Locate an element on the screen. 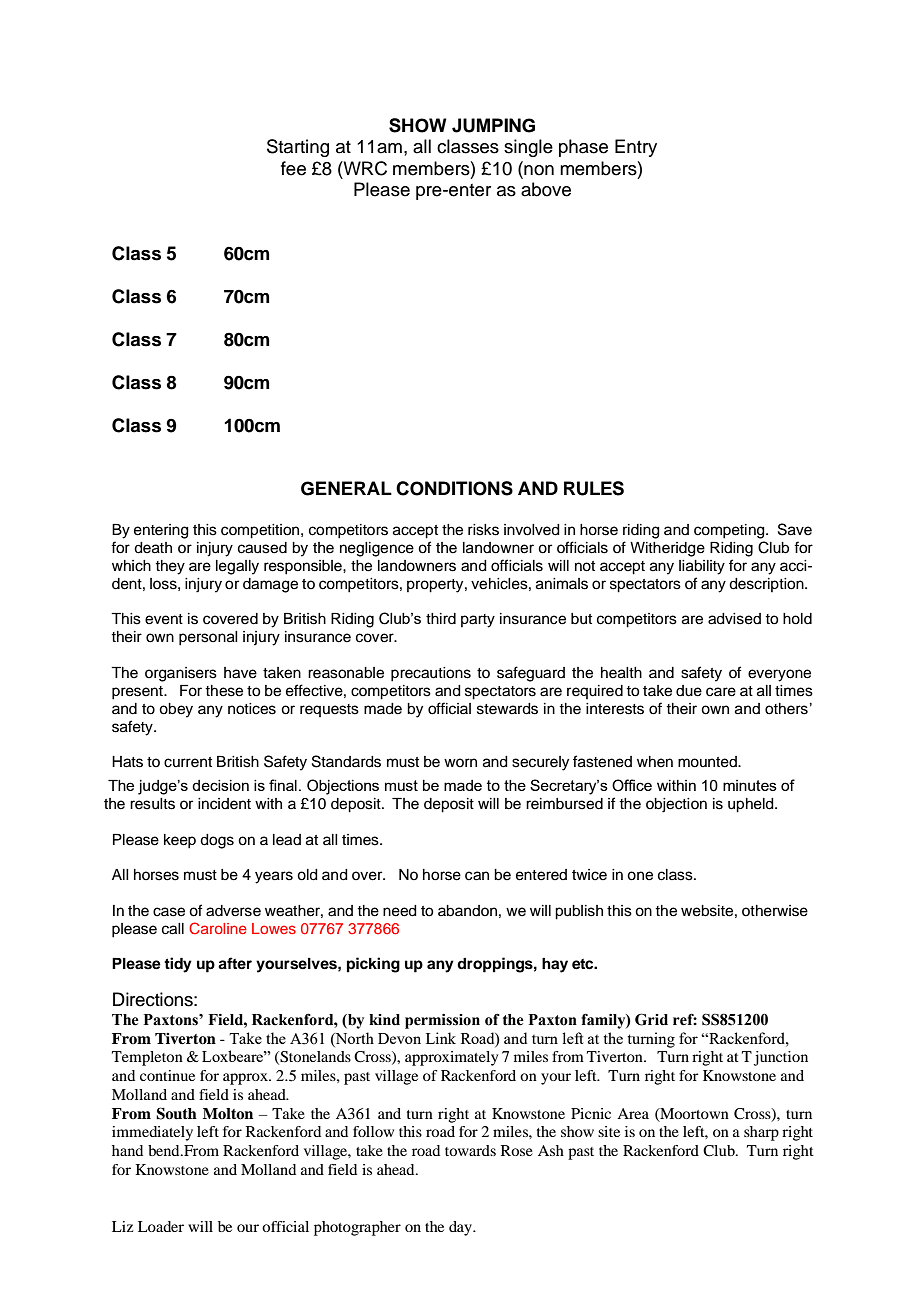 The height and width of the screenshot is (1309, 924). JUMPING is located at coordinates (493, 125).
